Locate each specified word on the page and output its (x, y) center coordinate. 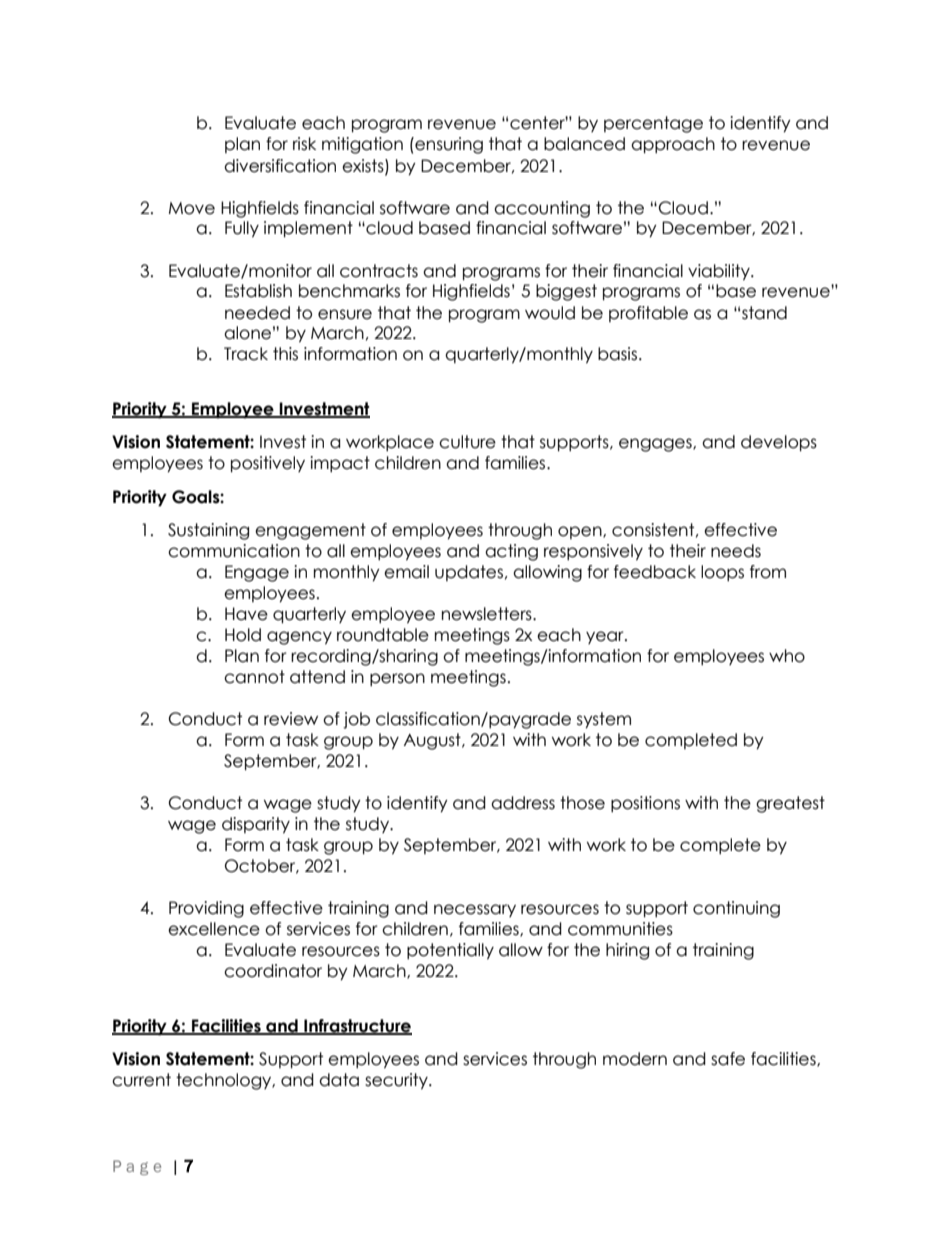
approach (673, 145)
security (397, 1081)
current (141, 1080)
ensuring (448, 145)
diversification (280, 166)
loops (722, 573)
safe (728, 1059)
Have (246, 614)
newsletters (488, 614)
